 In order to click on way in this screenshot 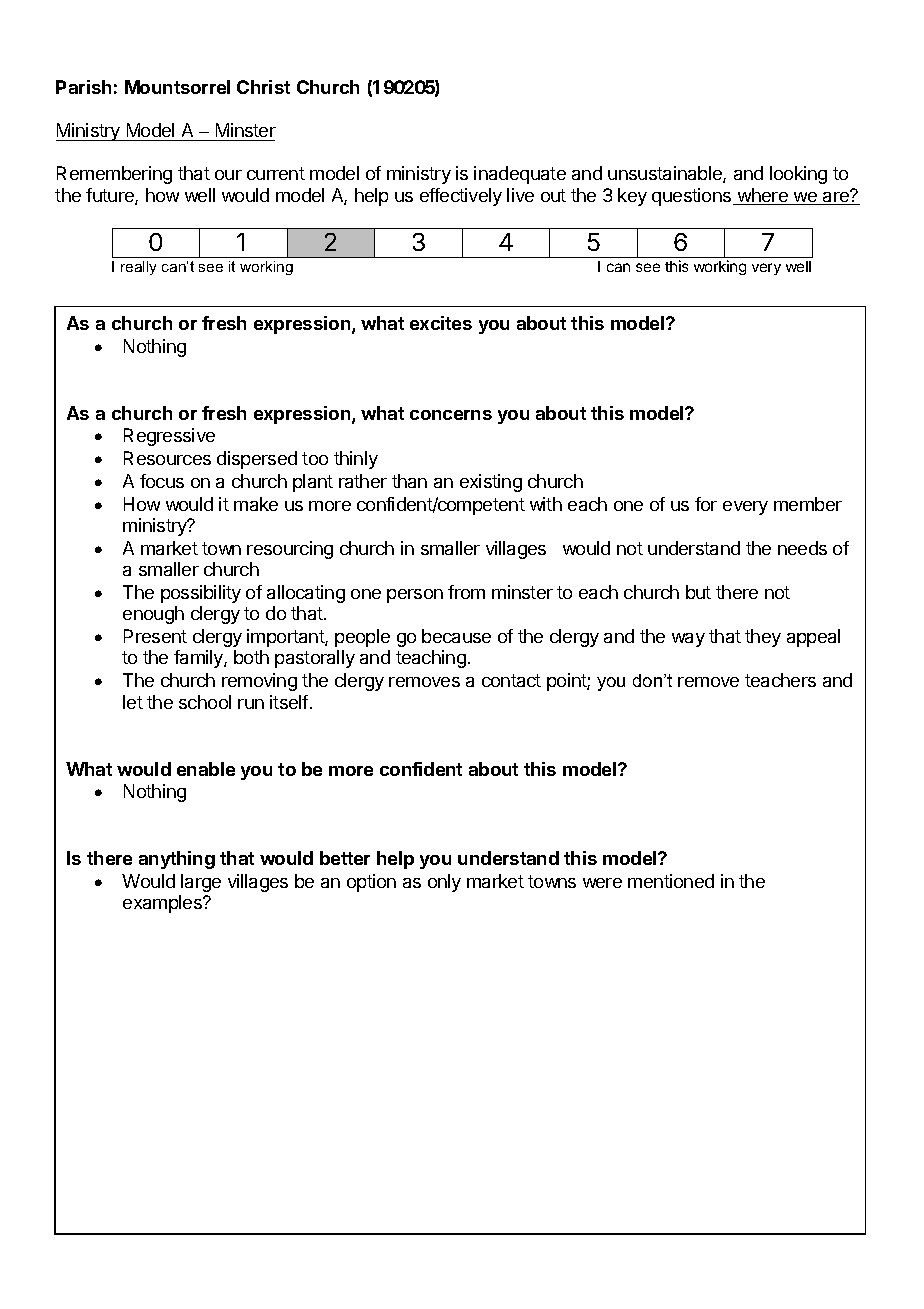, I will do `click(688, 640)`.
